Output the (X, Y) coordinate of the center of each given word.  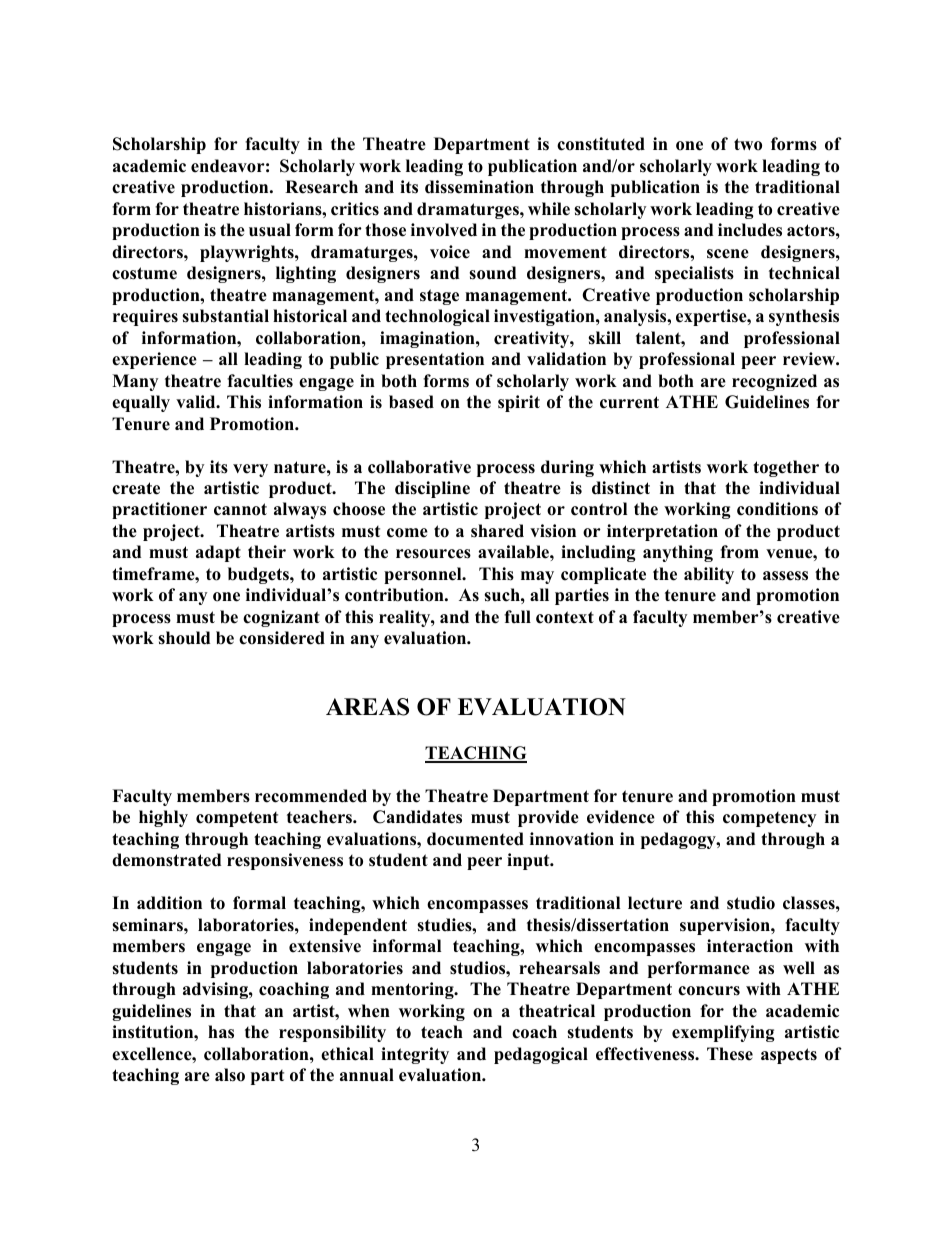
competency (769, 819)
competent (237, 819)
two (748, 144)
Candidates (417, 817)
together (786, 468)
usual (270, 230)
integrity (415, 1055)
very (250, 470)
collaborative (419, 467)
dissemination (479, 187)
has (221, 1032)
